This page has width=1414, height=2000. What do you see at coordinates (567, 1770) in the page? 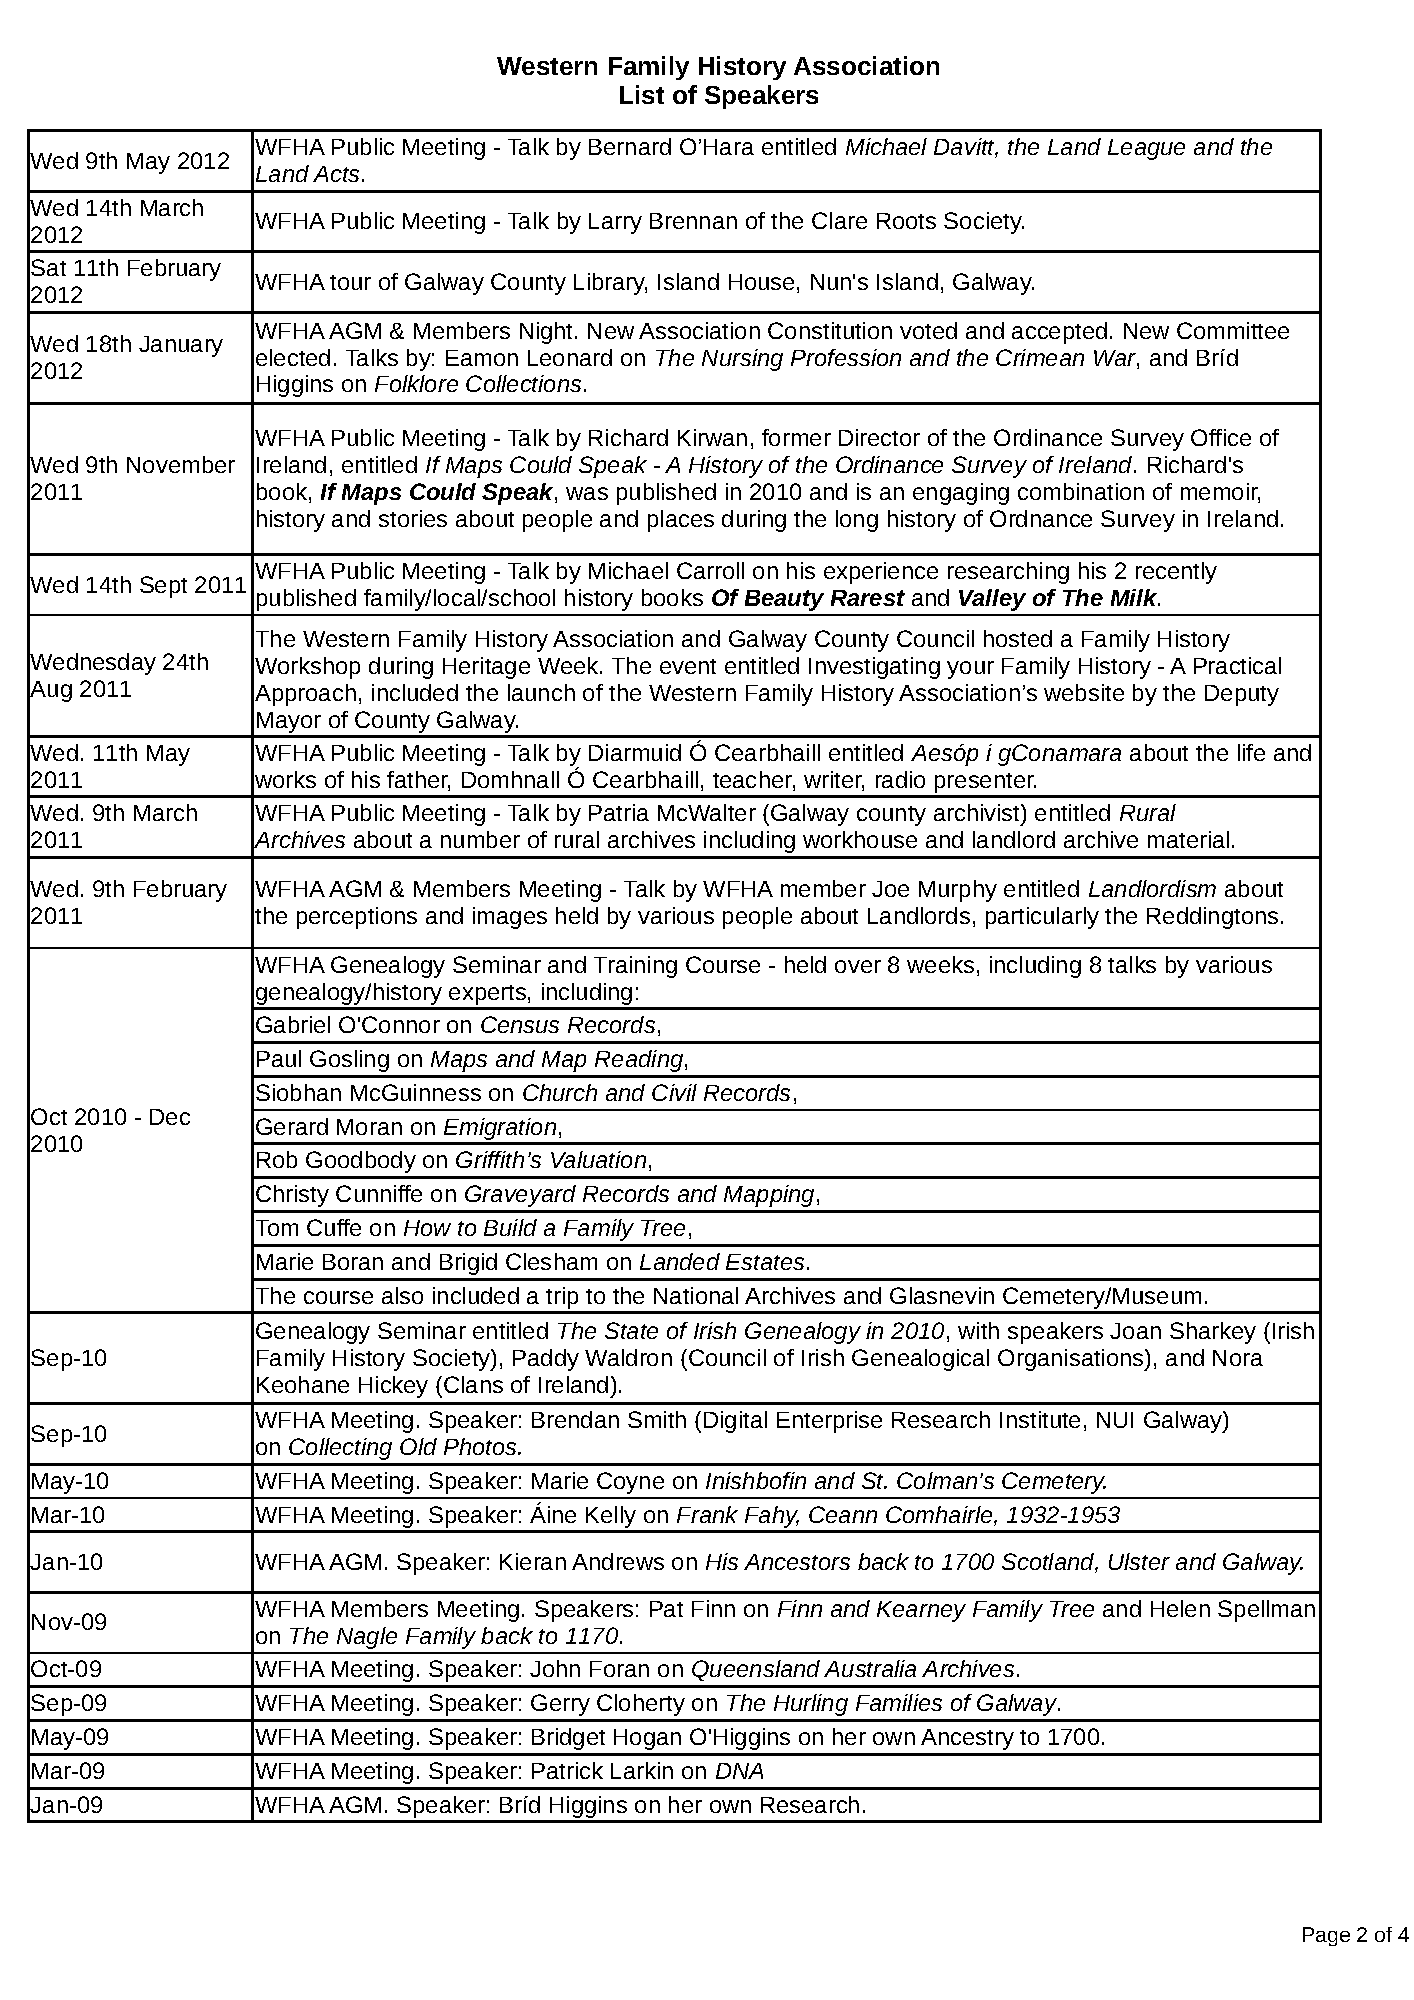
I see `Patrick` at bounding box center [567, 1770].
